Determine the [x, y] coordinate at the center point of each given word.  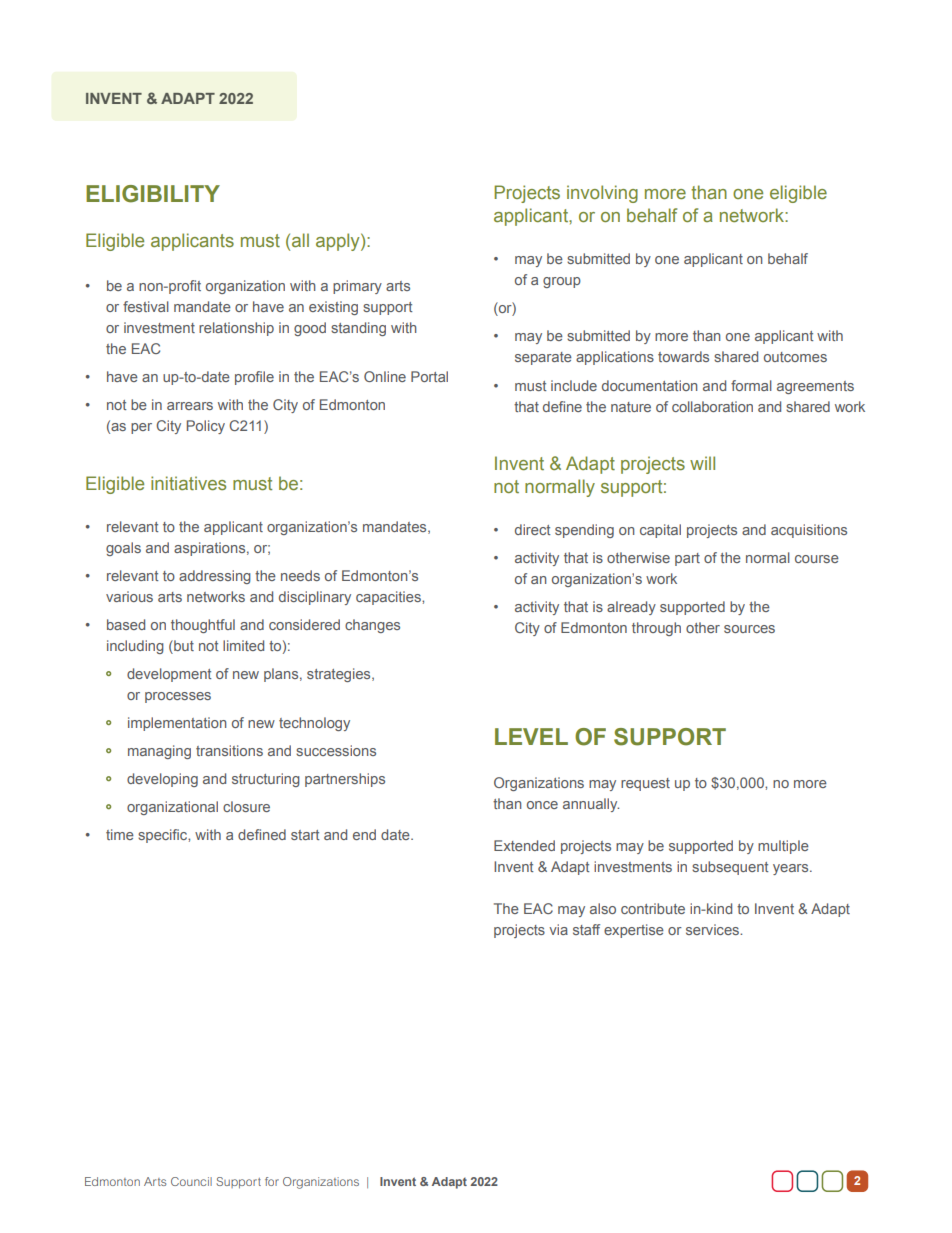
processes [178, 697]
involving [602, 194]
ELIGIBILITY [153, 194]
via [558, 929]
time [120, 834]
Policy [206, 427]
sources [749, 629]
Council [191, 1181]
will [702, 463]
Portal [429, 376]
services [714, 929]
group [562, 282]
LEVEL [531, 736]
